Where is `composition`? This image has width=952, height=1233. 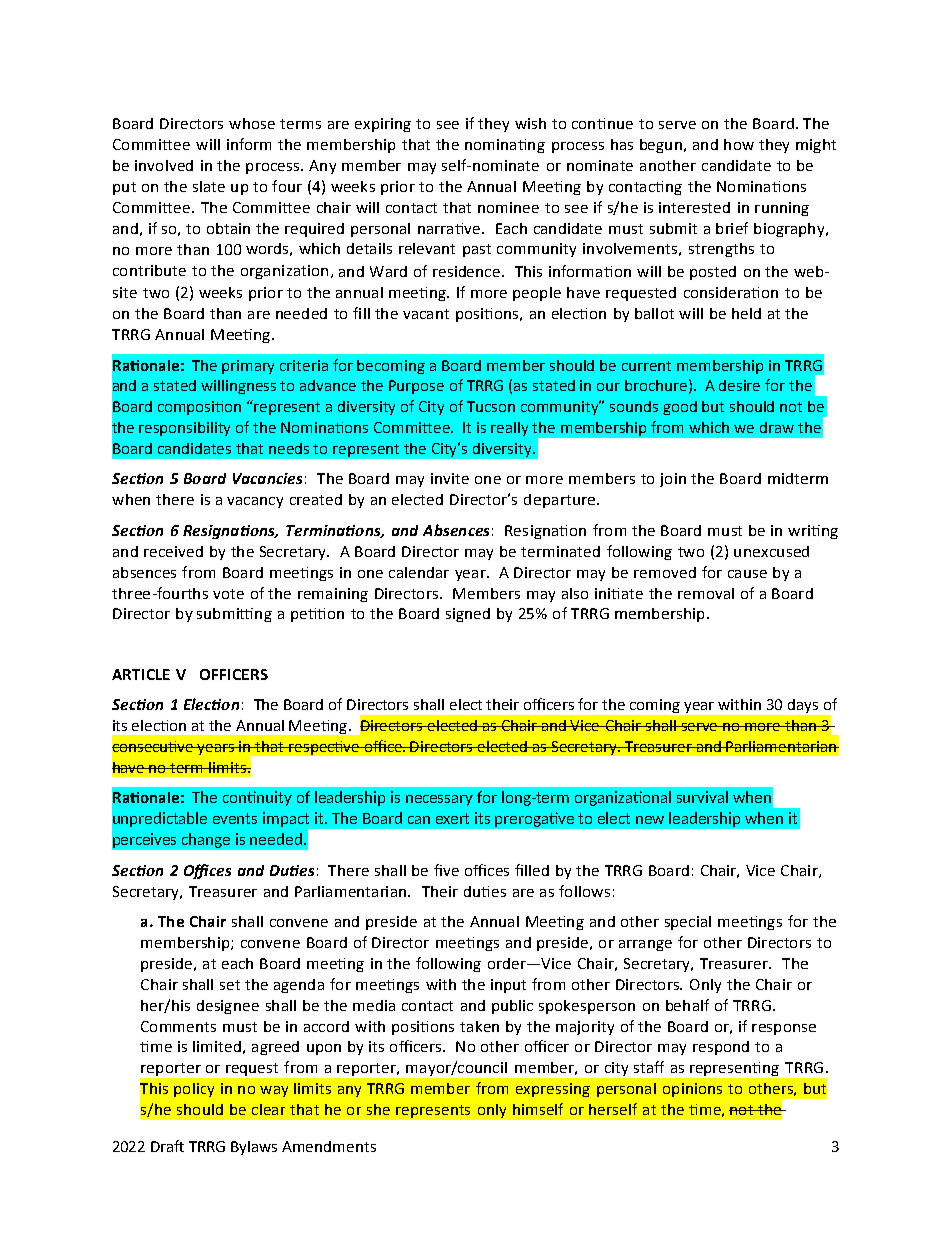
composition is located at coordinates (199, 408).
